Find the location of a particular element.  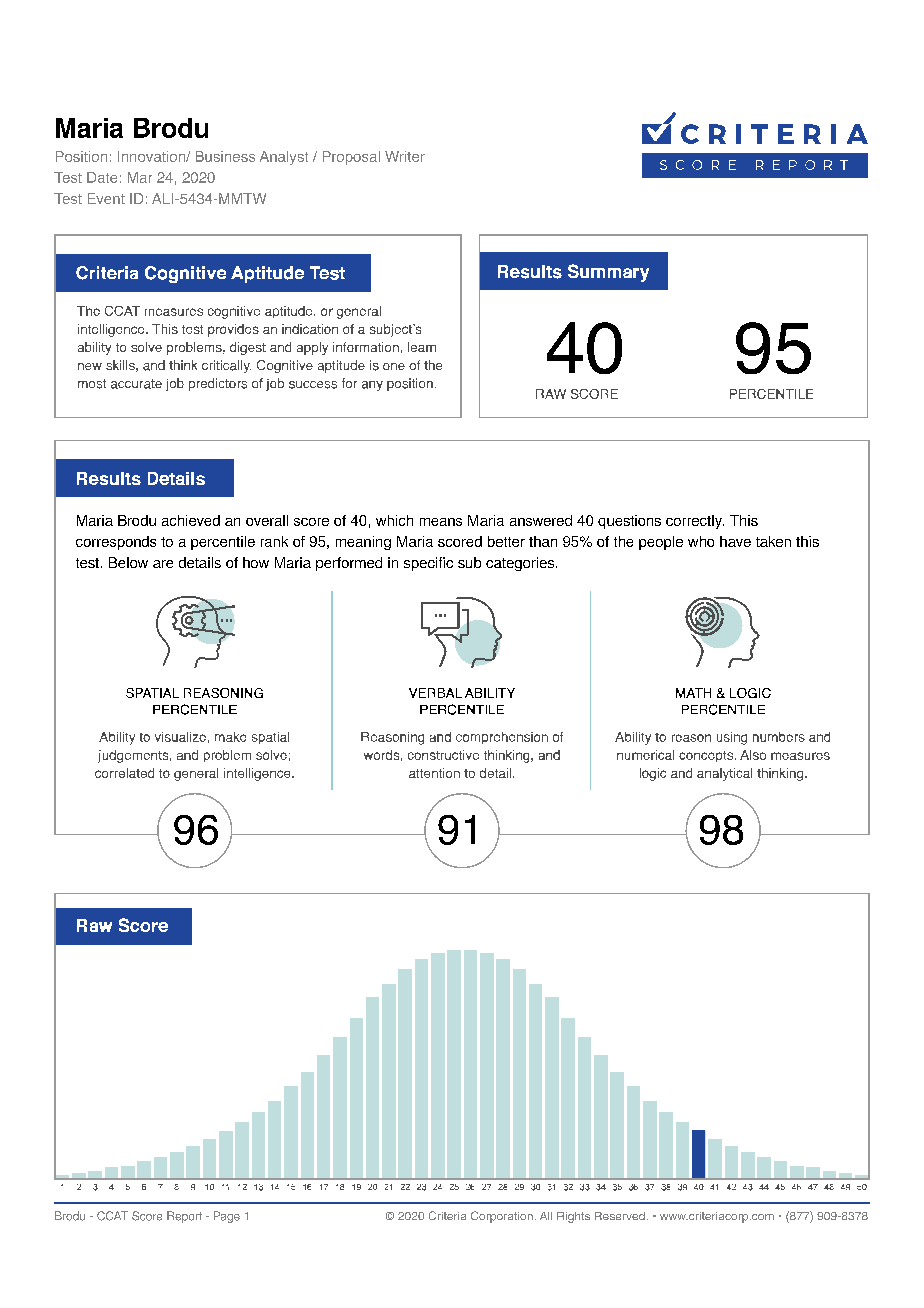

Event is located at coordinates (106, 198).
